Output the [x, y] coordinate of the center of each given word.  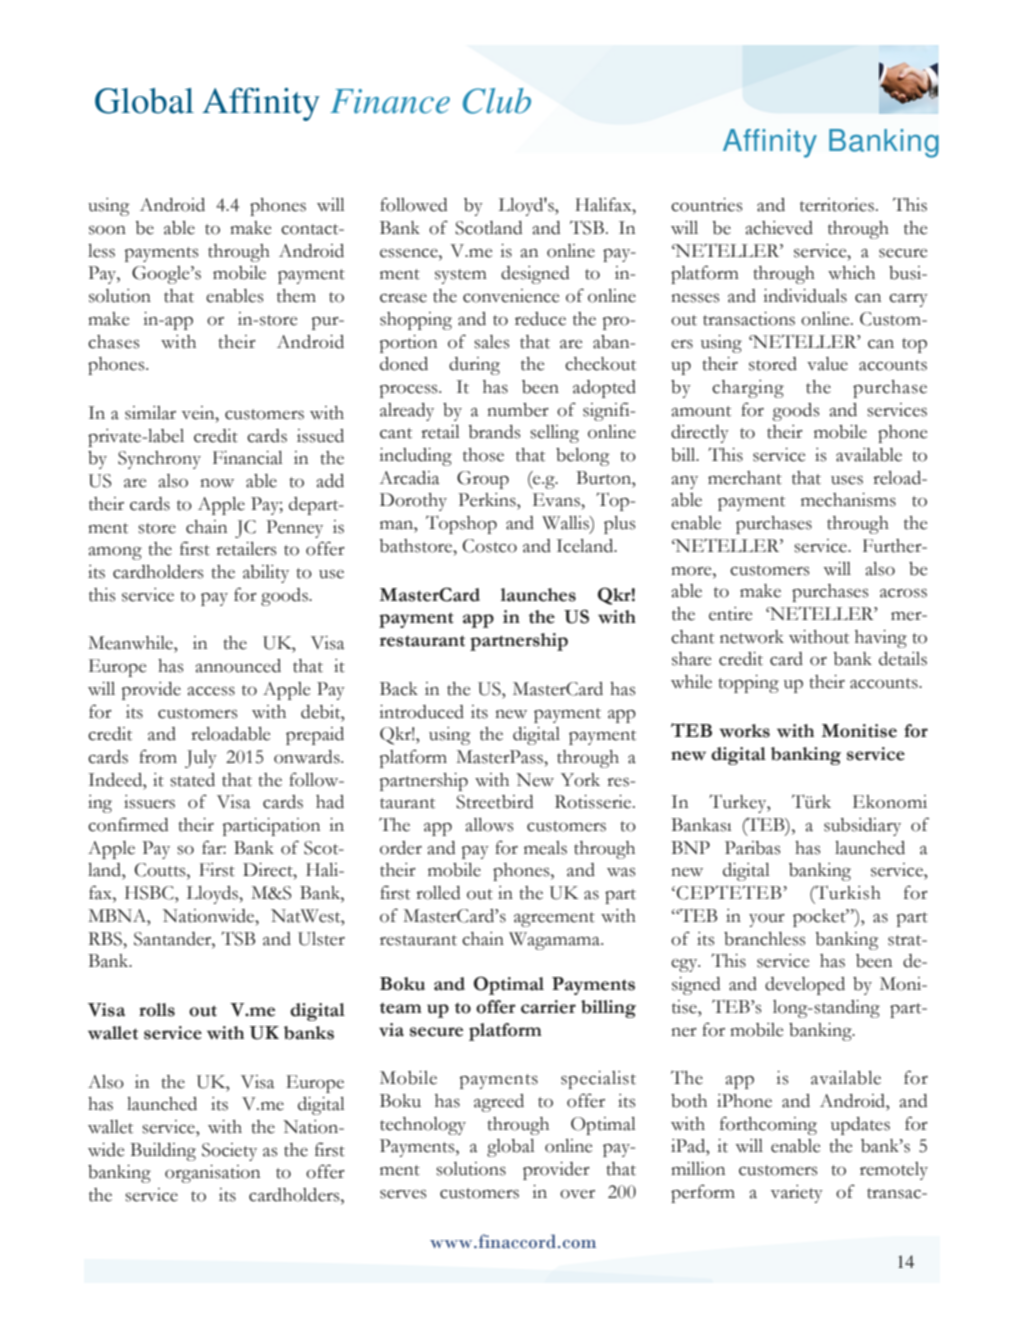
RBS [106, 939]
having [881, 639]
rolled [438, 893]
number [518, 410]
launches [538, 595]
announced [238, 666]
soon [107, 230]
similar [150, 413]
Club [497, 101]
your [767, 920]
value [827, 364]
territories [837, 205]
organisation [212, 1174]
